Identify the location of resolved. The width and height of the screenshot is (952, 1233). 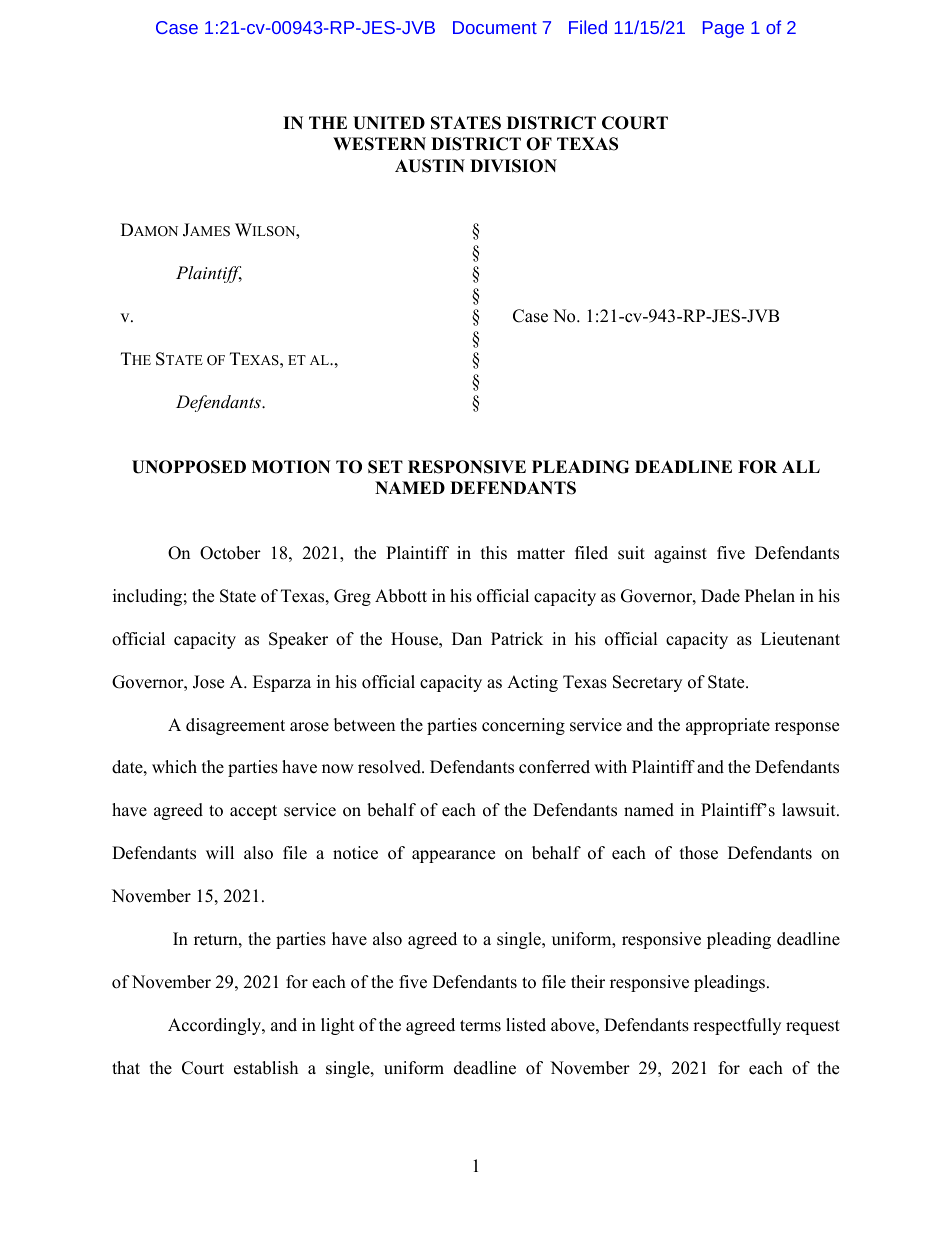
(390, 767).
